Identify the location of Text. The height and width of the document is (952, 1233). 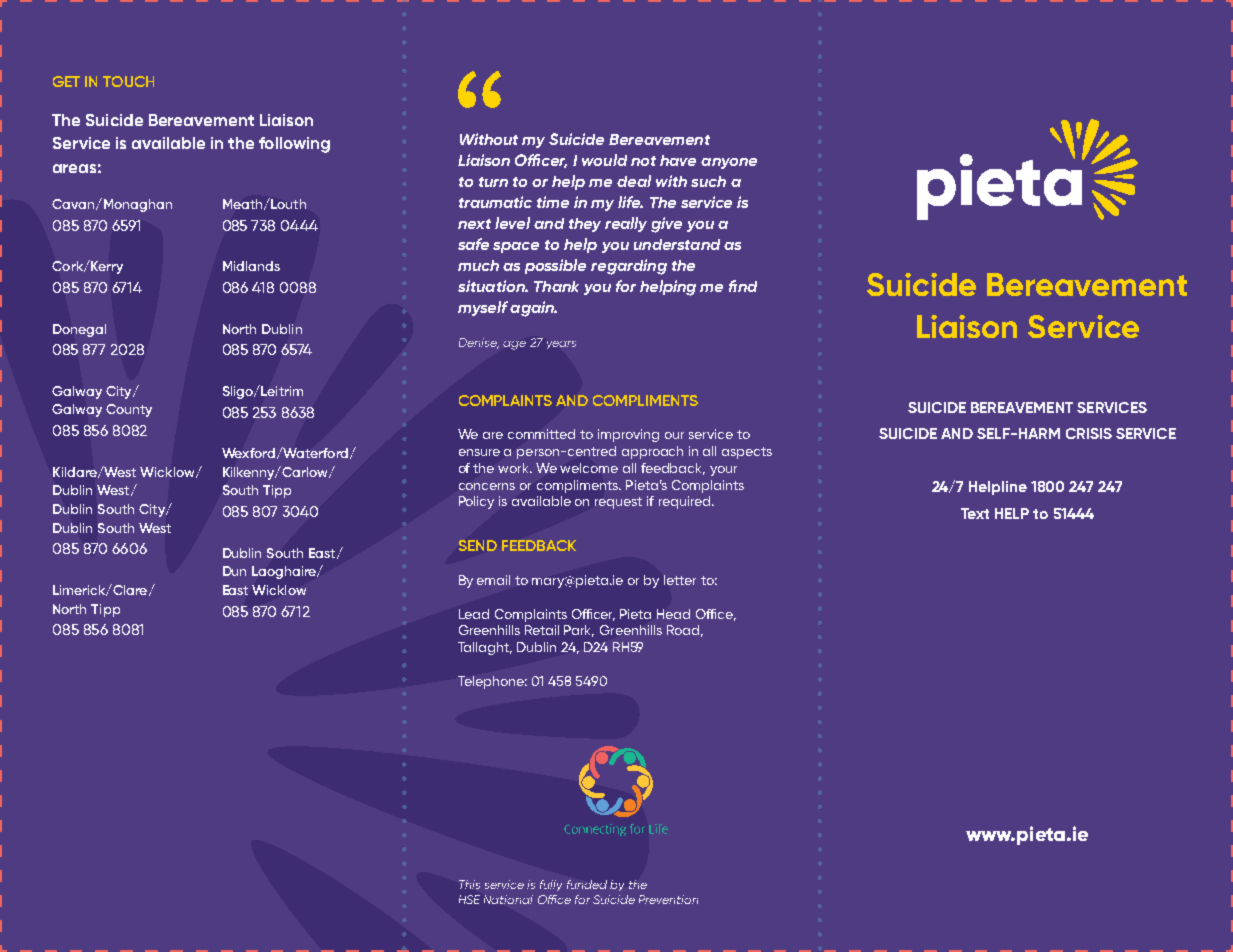
(975, 513).
